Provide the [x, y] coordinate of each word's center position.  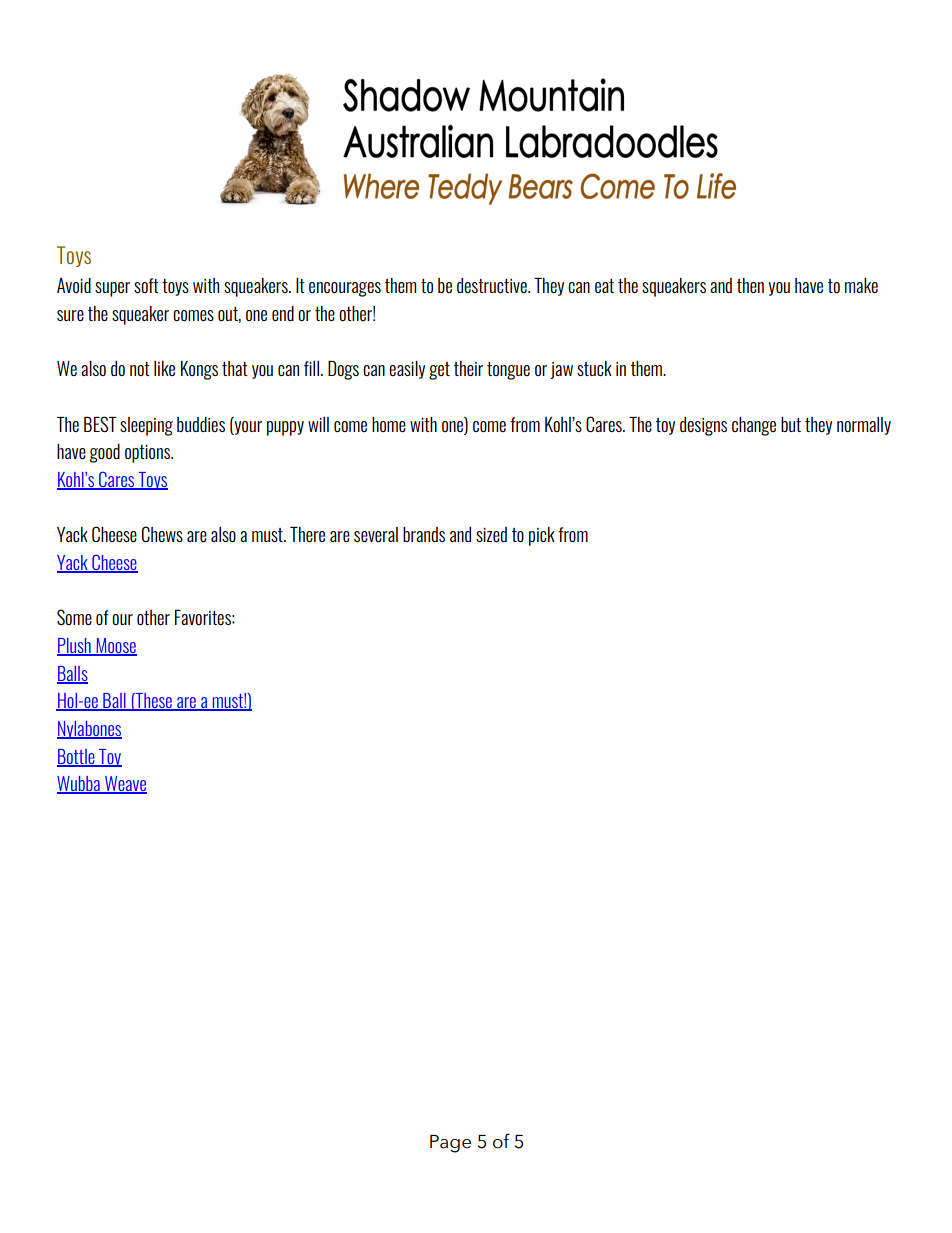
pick [542, 536]
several [376, 534]
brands [424, 534]
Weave [125, 785]
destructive [493, 285]
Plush [75, 647]
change [754, 426]
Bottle [77, 757]
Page [450, 1144]
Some [74, 617]
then [750, 285]
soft [146, 285]
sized [491, 534]
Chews [162, 534]
